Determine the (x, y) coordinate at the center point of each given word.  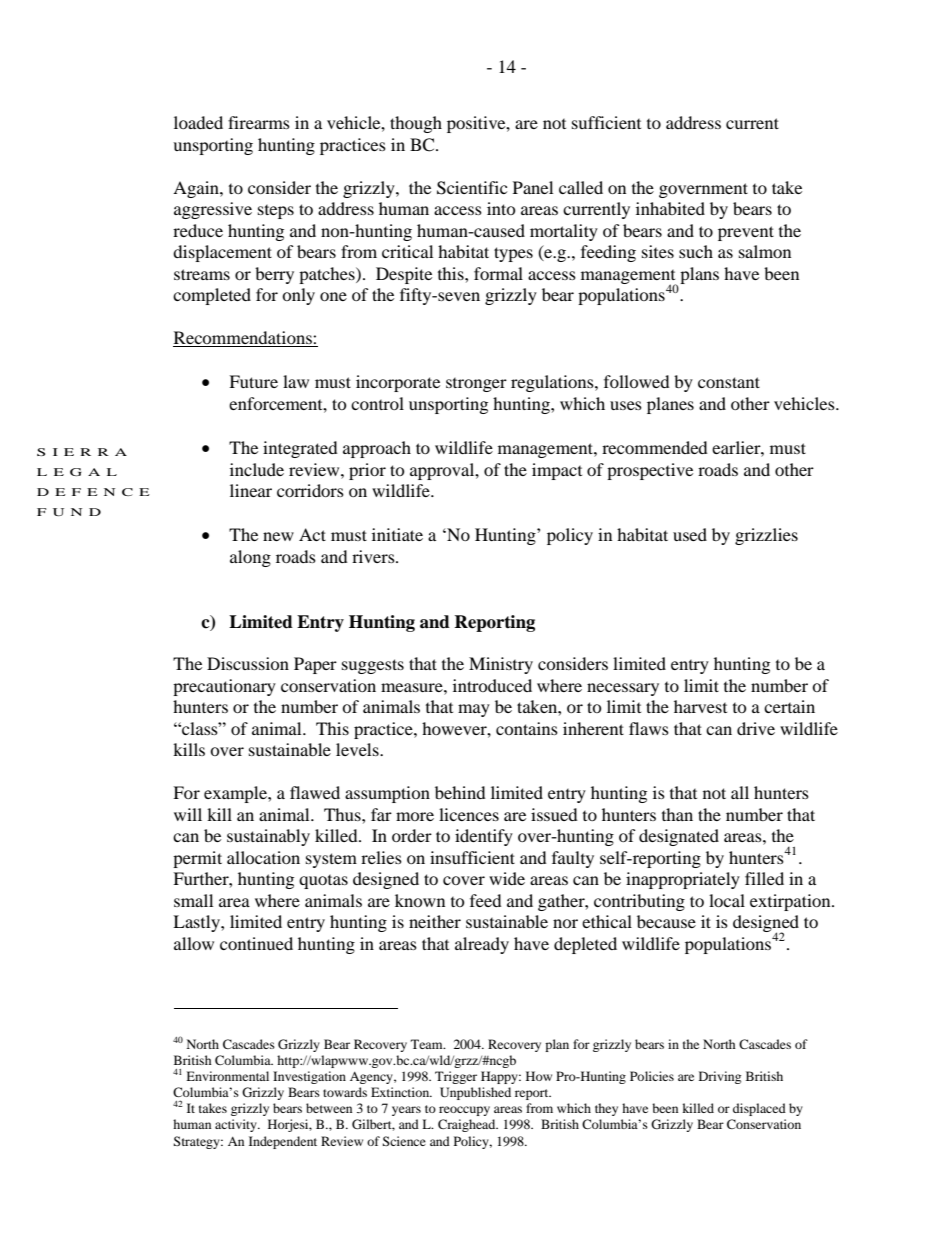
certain (789, 706)
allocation (263, 857)
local (727, 900)
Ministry (501, 665)
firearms (259, 122)
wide (507, 878)
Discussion (248, 663)
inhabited (670, 208)
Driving (720, 1077)
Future (253, 381)
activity (237, 1125)
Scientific (472, 188)
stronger (476, 385)
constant (729, 382)
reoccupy (464, 1111)
